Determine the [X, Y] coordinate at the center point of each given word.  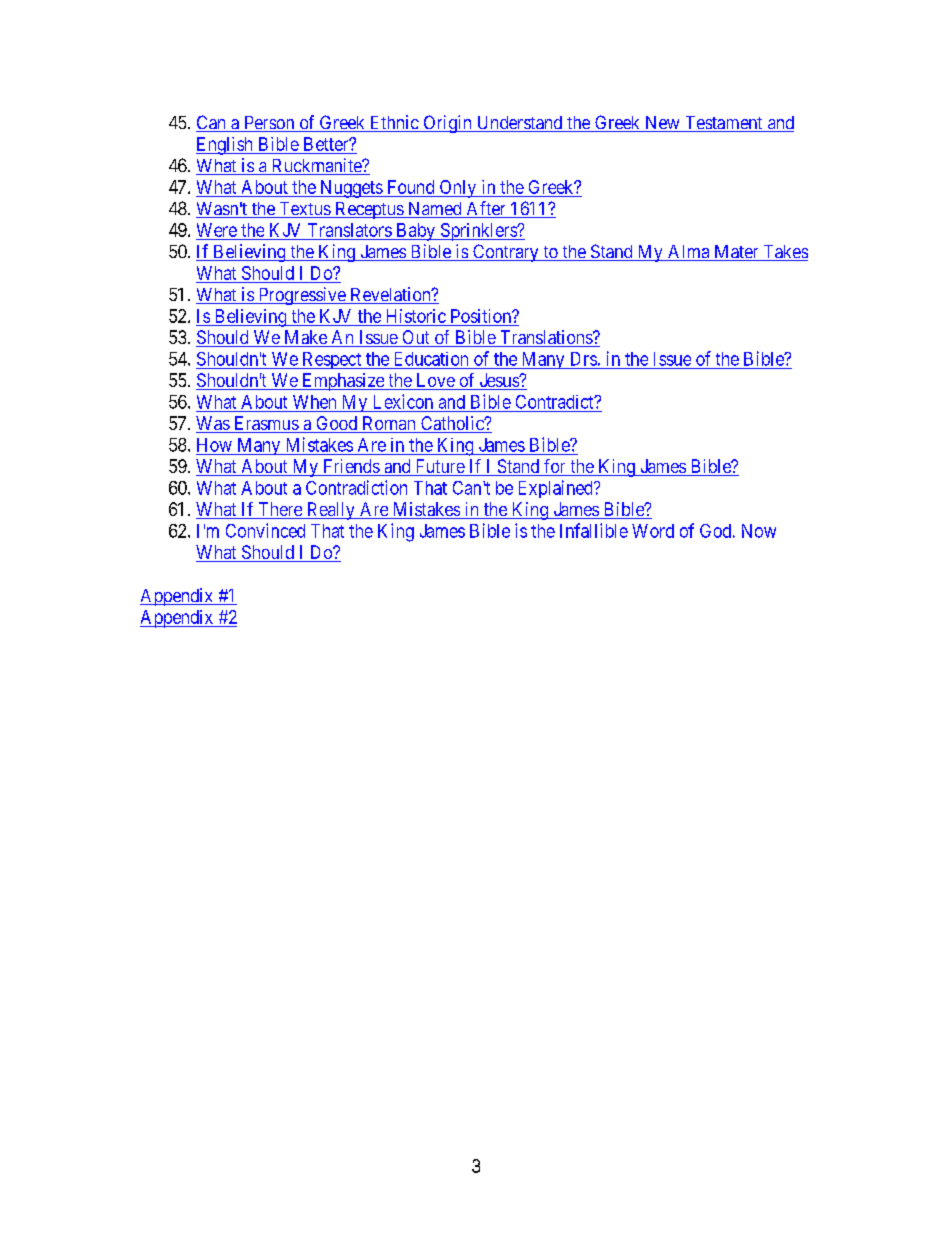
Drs [584, 359]
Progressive [301, 296]
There [280, 510]
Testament [724, 124]
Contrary [506, 253]
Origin [447, 124]
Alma [689, 253]
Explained [557, 489]
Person [269, 124]
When [314, 402]
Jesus [498, 381]
